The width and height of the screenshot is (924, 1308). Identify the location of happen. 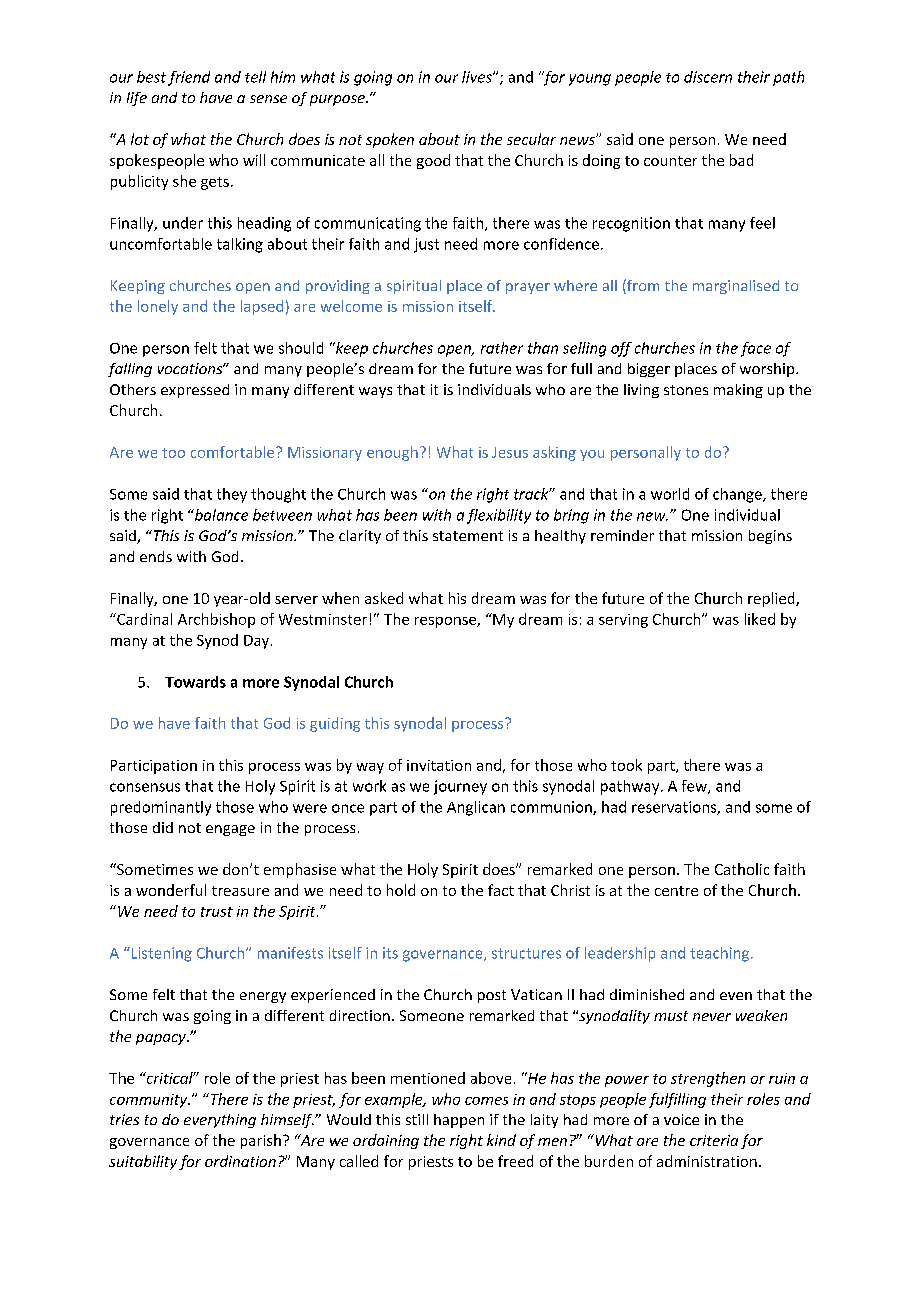
(459, 1121).
